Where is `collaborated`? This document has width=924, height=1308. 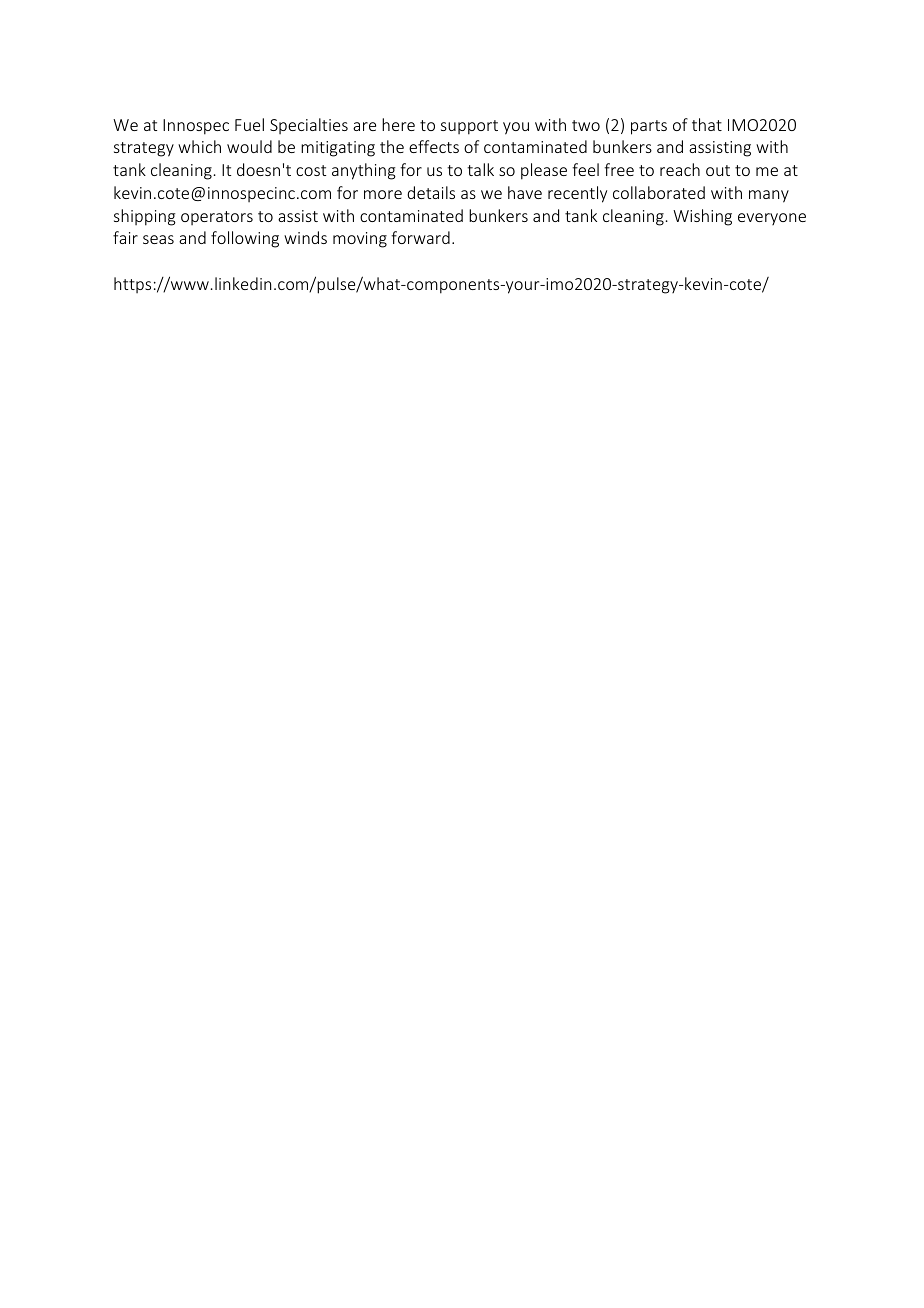 collaborated is located at coordinates (659, 192).
